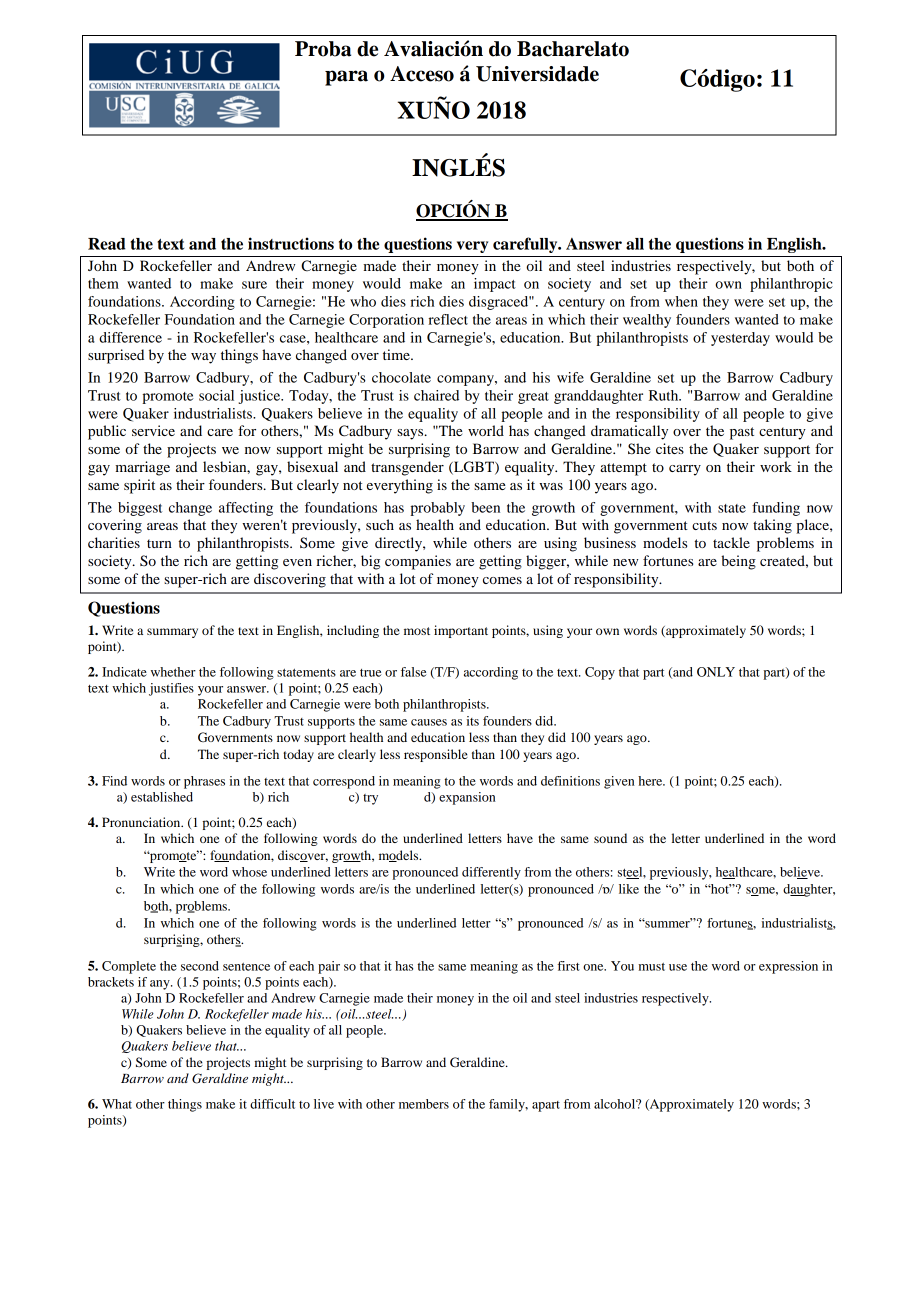  What do you see at coordinates (204, 782) in the screenshot?
I see `phrases` at bounding box center [204, 782].
